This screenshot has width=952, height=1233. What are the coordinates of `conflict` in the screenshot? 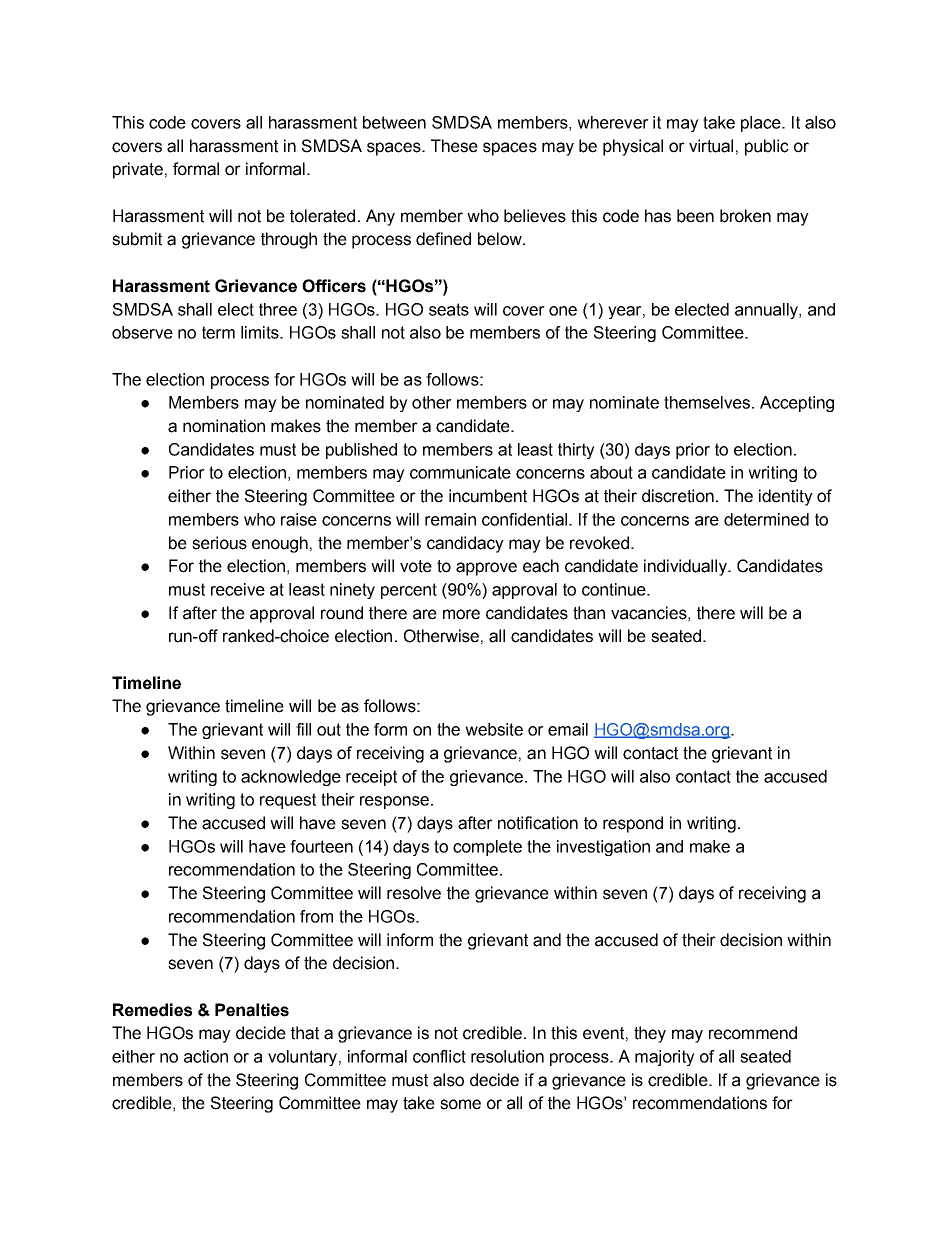 It's located at (439, 1056).
